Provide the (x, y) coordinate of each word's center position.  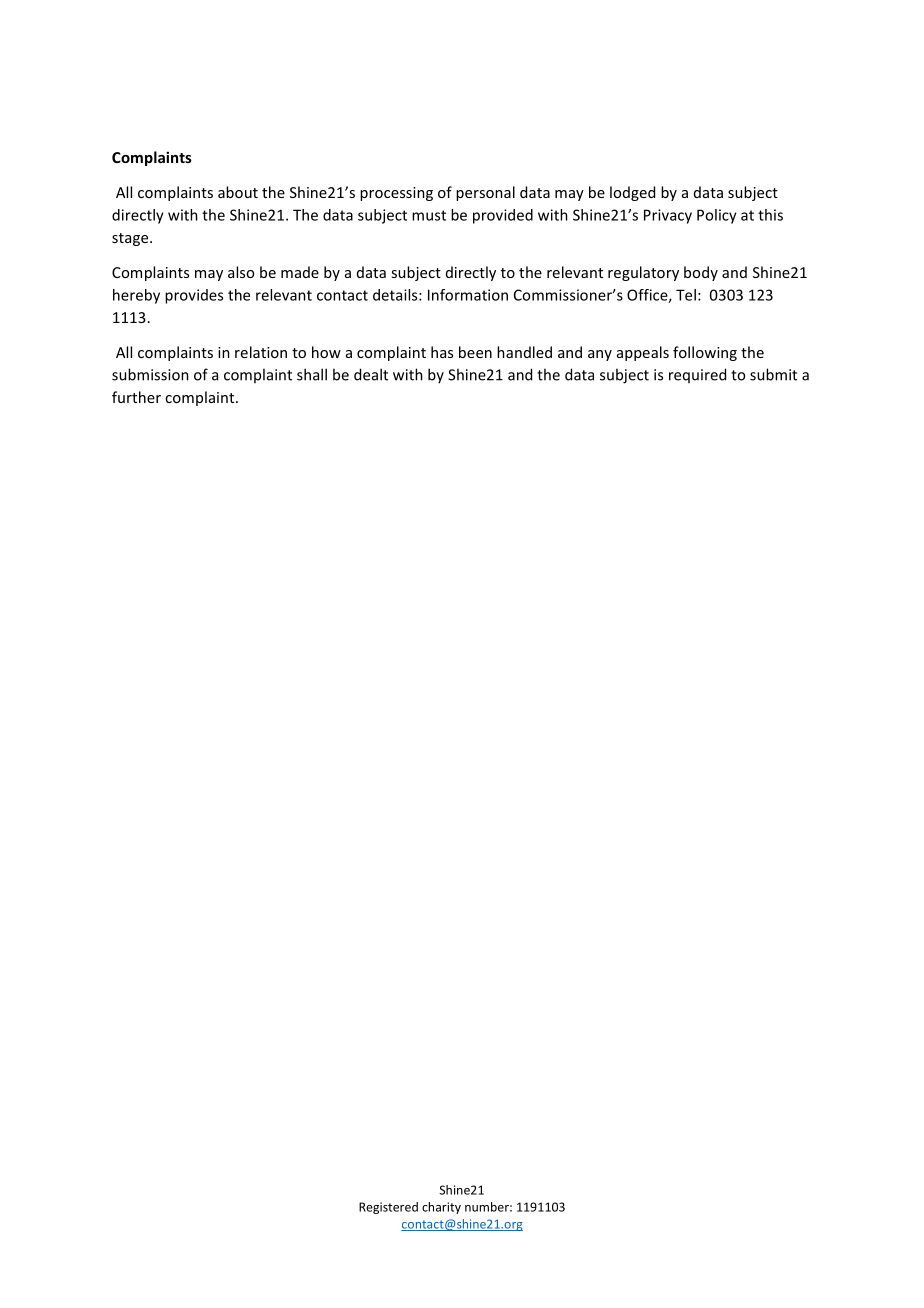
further (136, 397)
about (238, 192)
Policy (717, 216)
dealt (371, 374)
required (697, 375)
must (429, 215)
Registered (388, 1208)
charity (441, 1208)
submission (150, 374)
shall (312, 374)
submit (773, 374)
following (705, 353)
